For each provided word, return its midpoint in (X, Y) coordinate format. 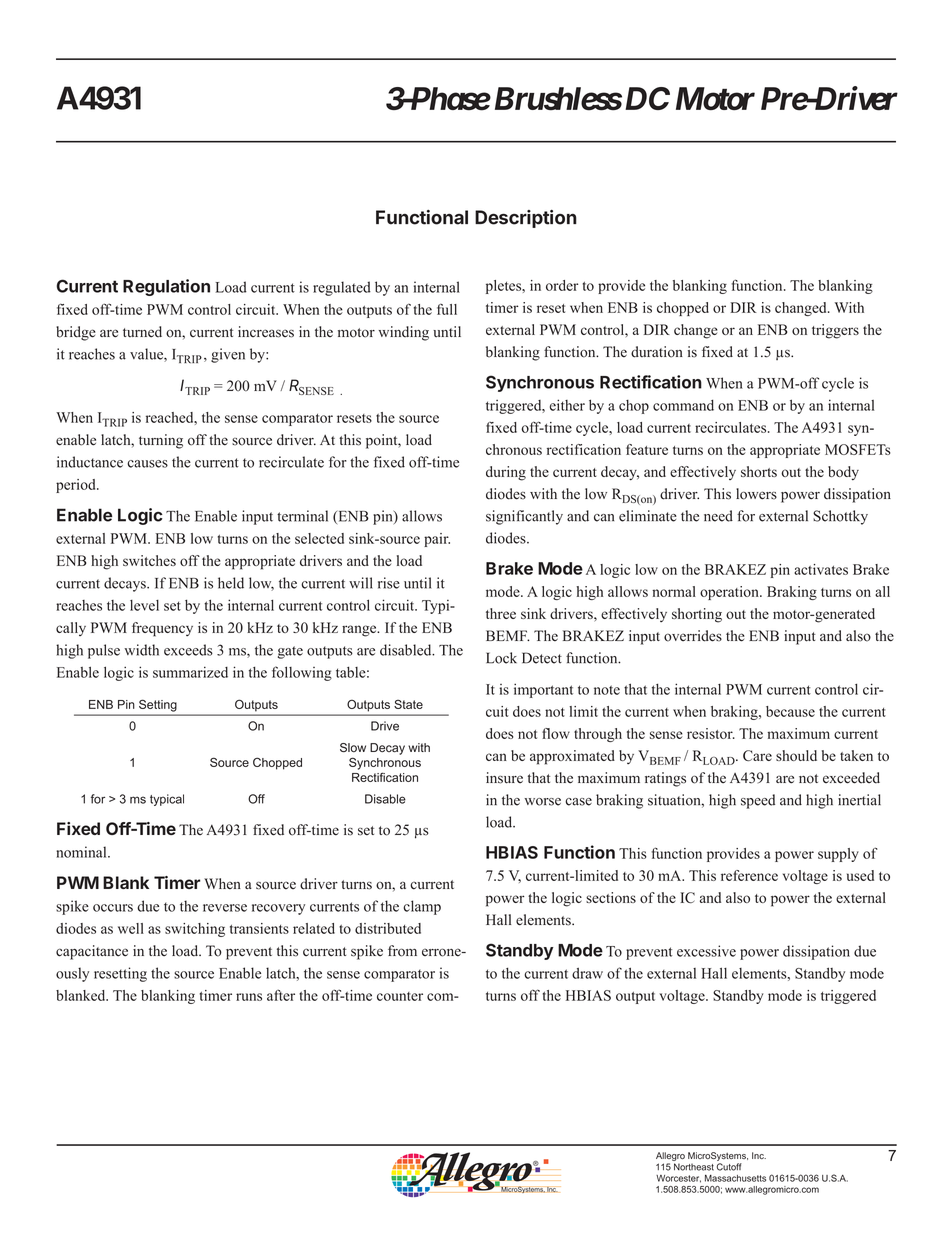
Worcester (678, 1179)
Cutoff (729, 1167)
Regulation (166, 287)
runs (249, 997)
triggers (835, 331)
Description (526, 219)
